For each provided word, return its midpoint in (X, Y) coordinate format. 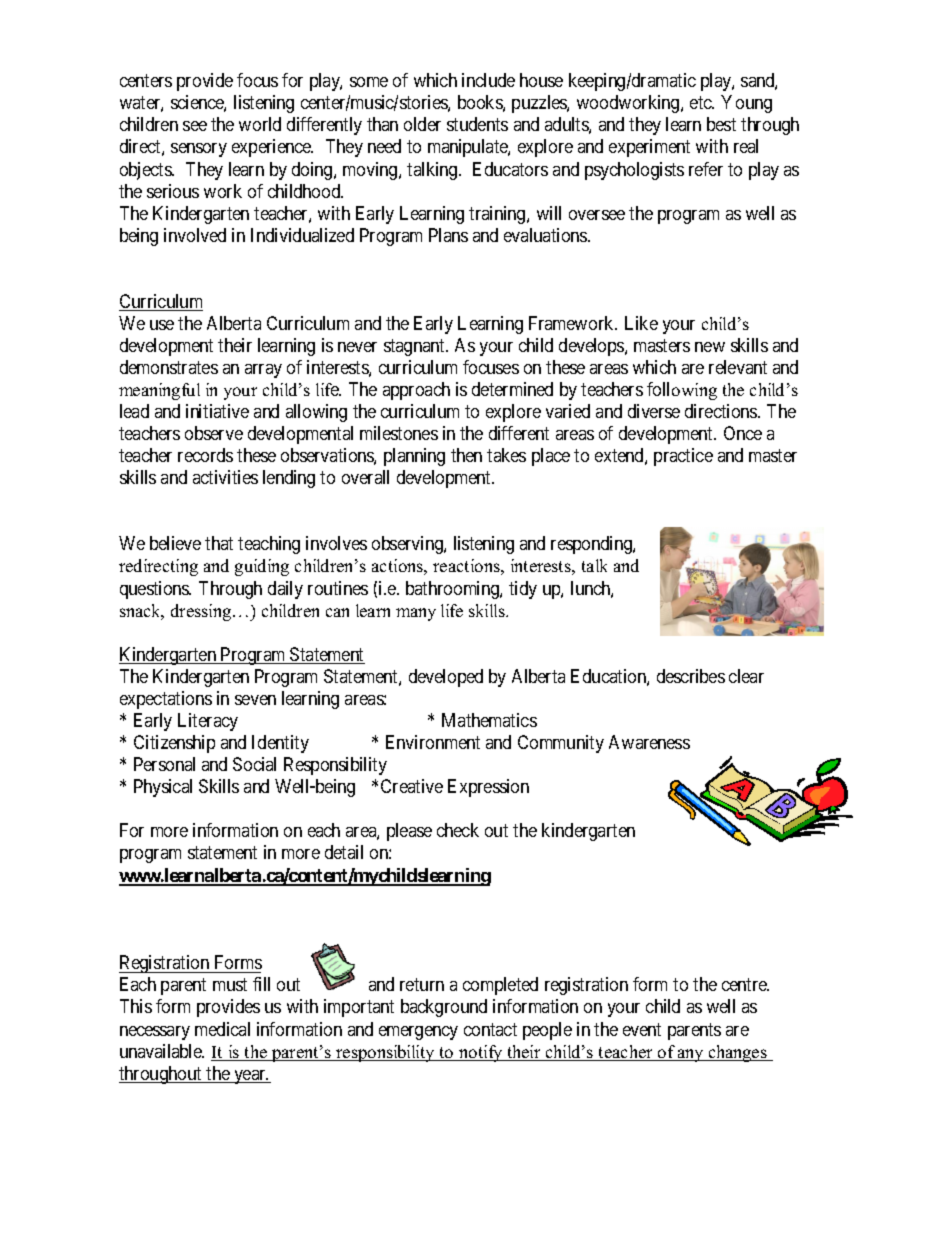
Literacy (208, 722)
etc (702, 103)
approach (416, 391)
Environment (433, 742)
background (444, 1008)
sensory (199, 150)
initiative (217, 411)
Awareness (649, 742)
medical (222, 1029)
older (422, 124)
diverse (654, 411)
